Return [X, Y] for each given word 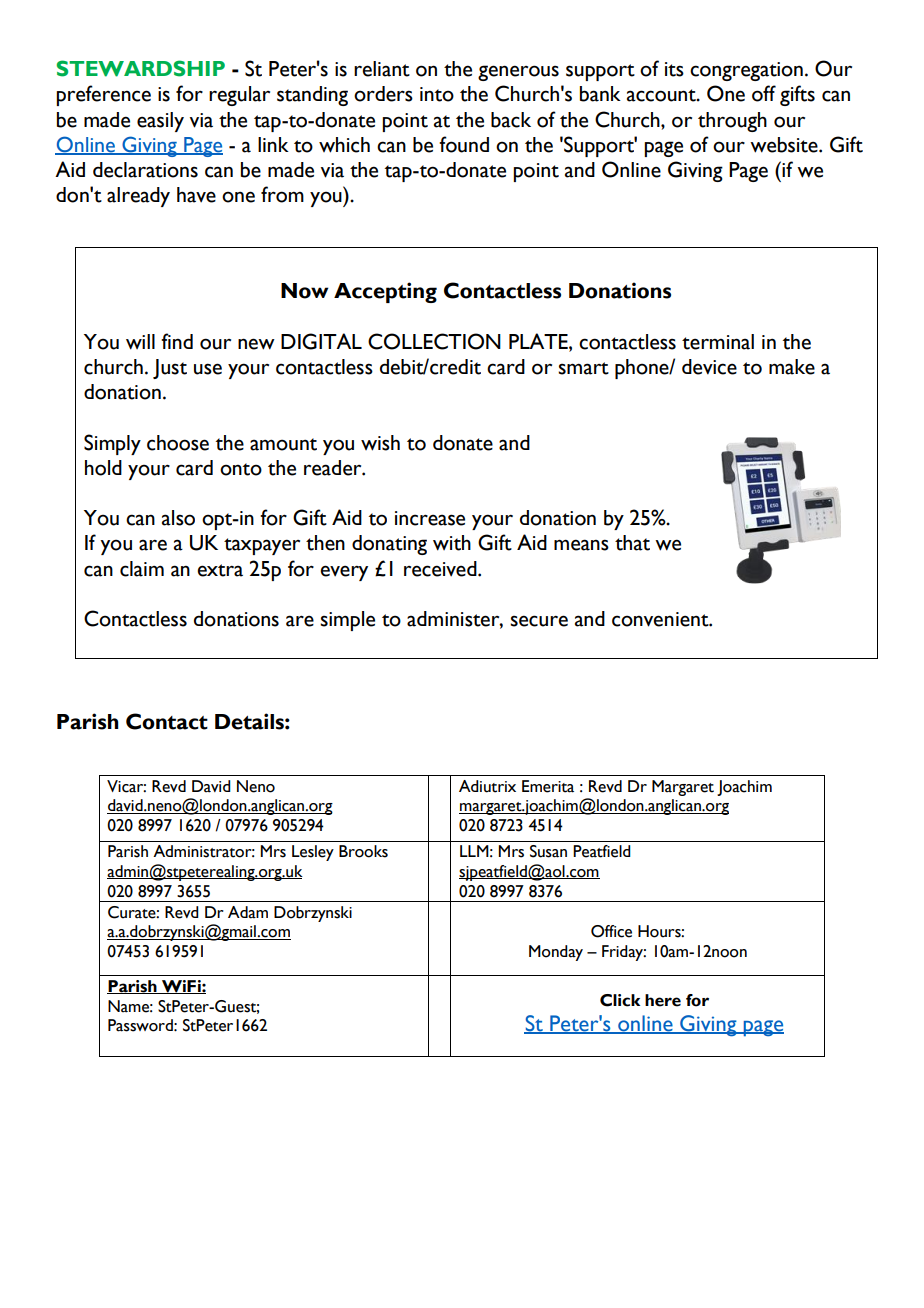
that [632, 543]
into [437, 94]
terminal [718, 342]
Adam [248, 912]
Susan [548, 851]
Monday [556, 953]
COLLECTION [434, 341]
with [452, 543]
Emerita [548, 786]
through [732, 122]
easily [160, 122]
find [177, 341]
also [178, 518]
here [663, 1000]
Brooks [363, 851]
